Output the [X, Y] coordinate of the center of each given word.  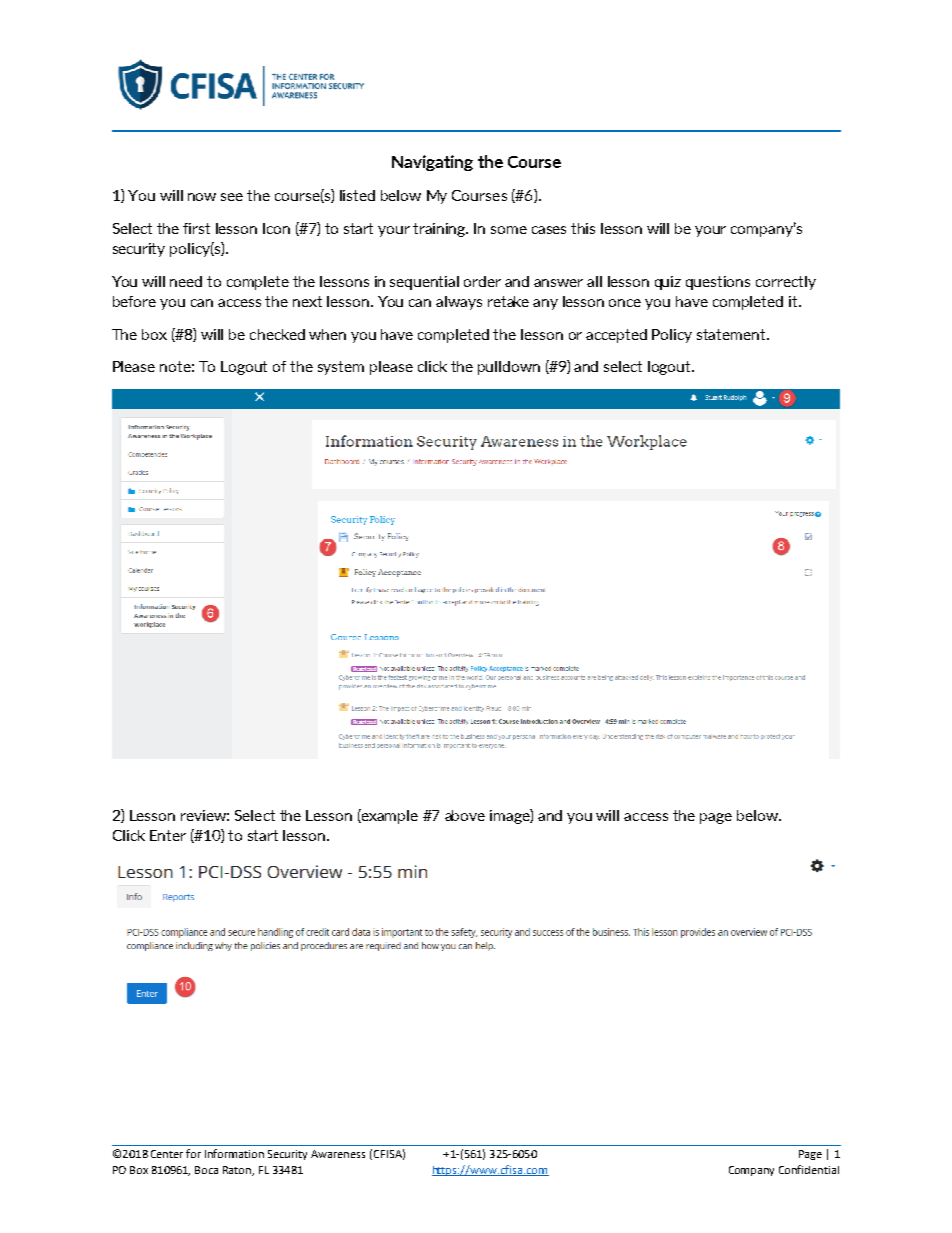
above [465, 815]
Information [234, 1153]
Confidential [809, 1169]
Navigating [432, 163]
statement [732, 334]
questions [718, 283]
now [202, 197]
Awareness [338, 1154]
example [389, 816]
